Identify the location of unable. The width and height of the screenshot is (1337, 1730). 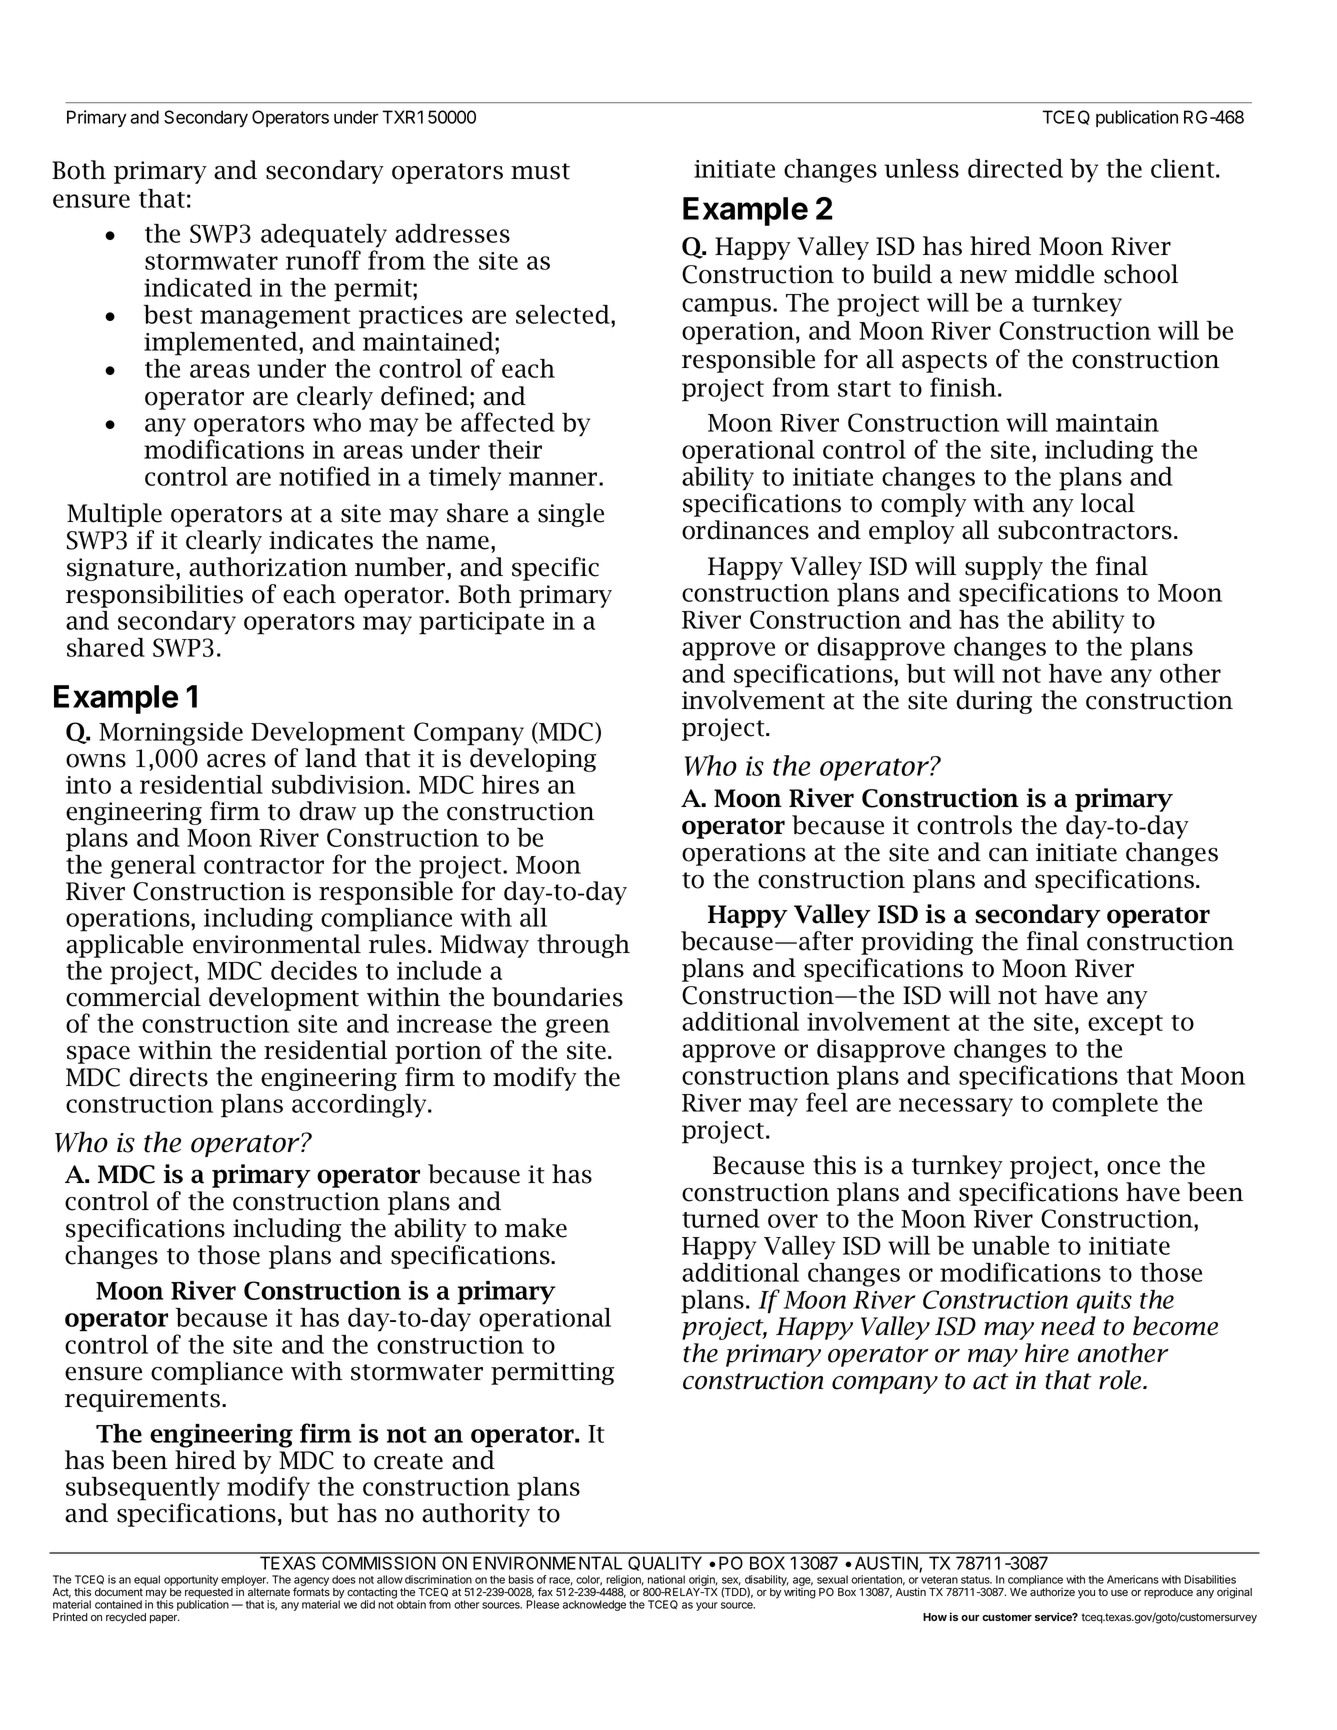
(1010, 1245).
